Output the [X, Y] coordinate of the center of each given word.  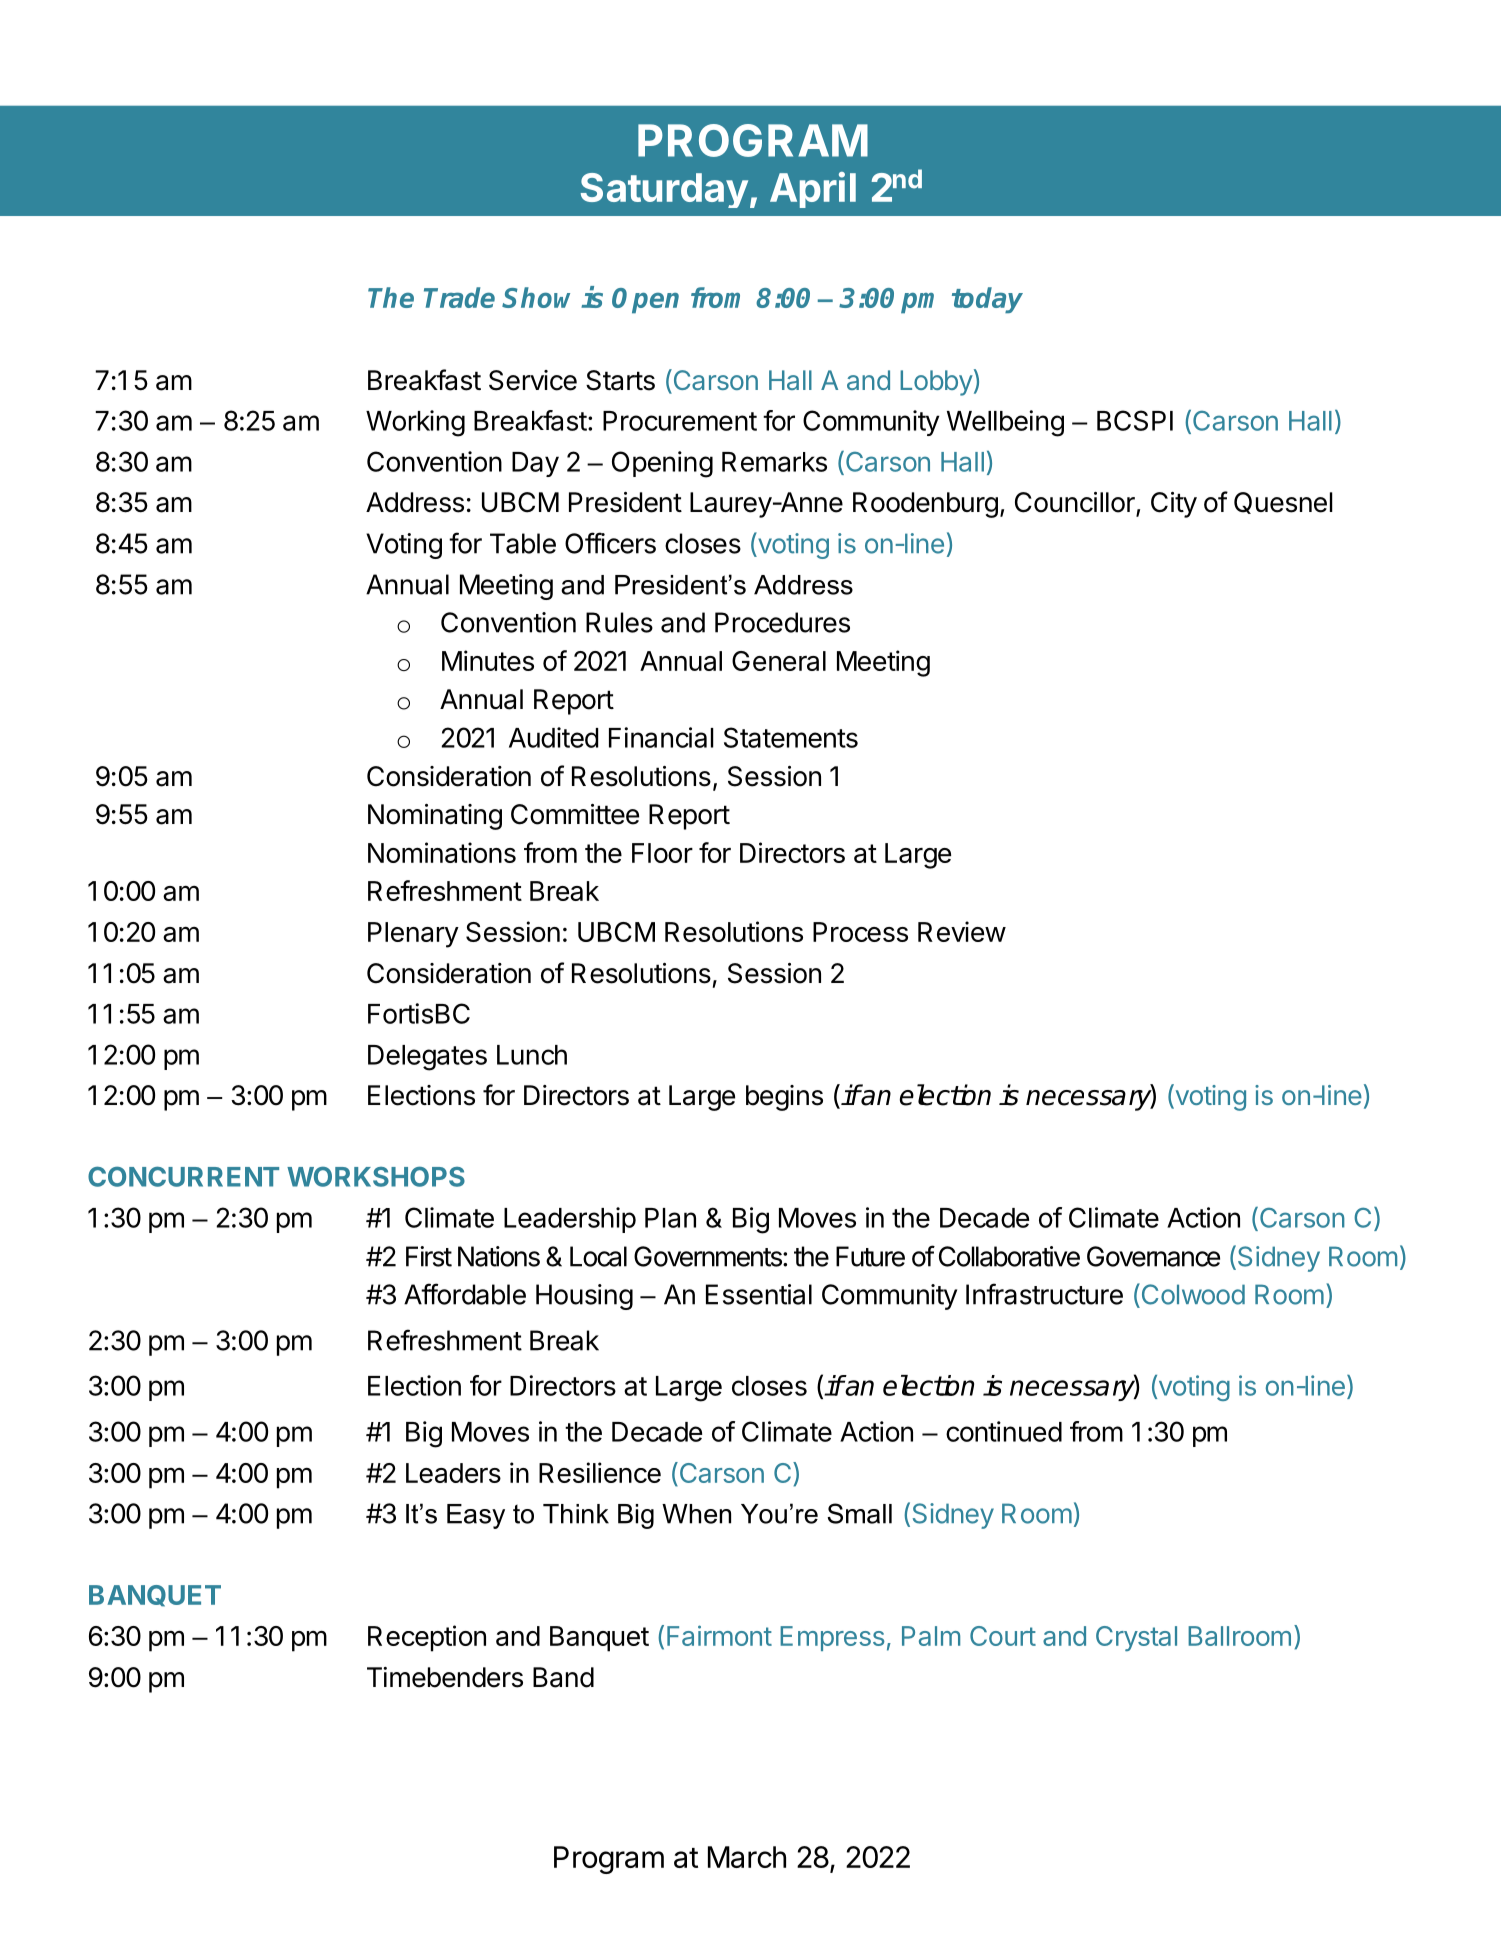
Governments [709, 1256]
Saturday [664, 190]
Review [962, 931]
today [987, 300]
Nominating [435, 817]
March [747, 1857]
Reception [427, 1638]
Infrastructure [1044, 1294]
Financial [661, 737]
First [429, 1256]
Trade [459, 297]
